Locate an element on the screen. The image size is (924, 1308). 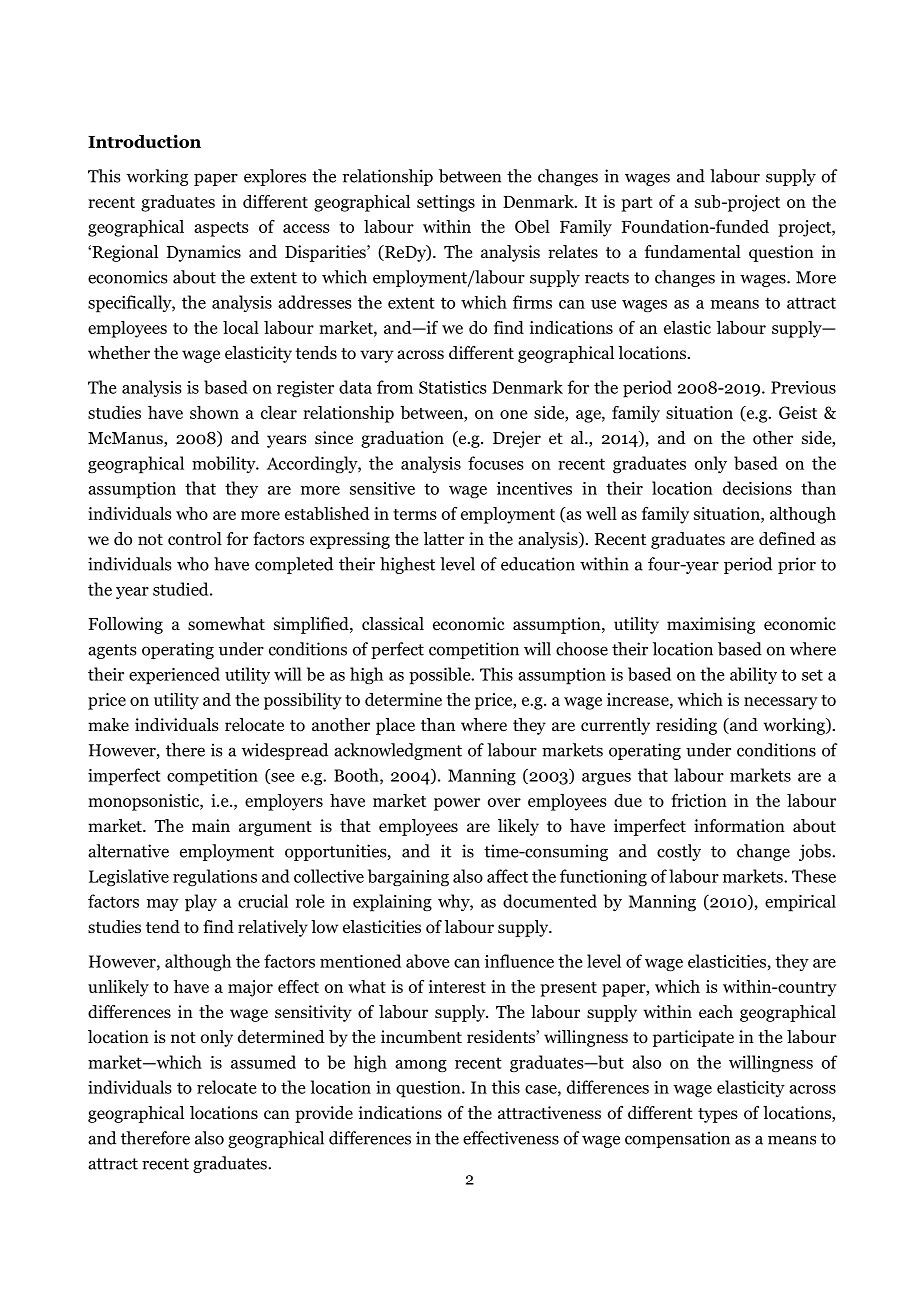
focuses is located at coordinates (495, 463).
